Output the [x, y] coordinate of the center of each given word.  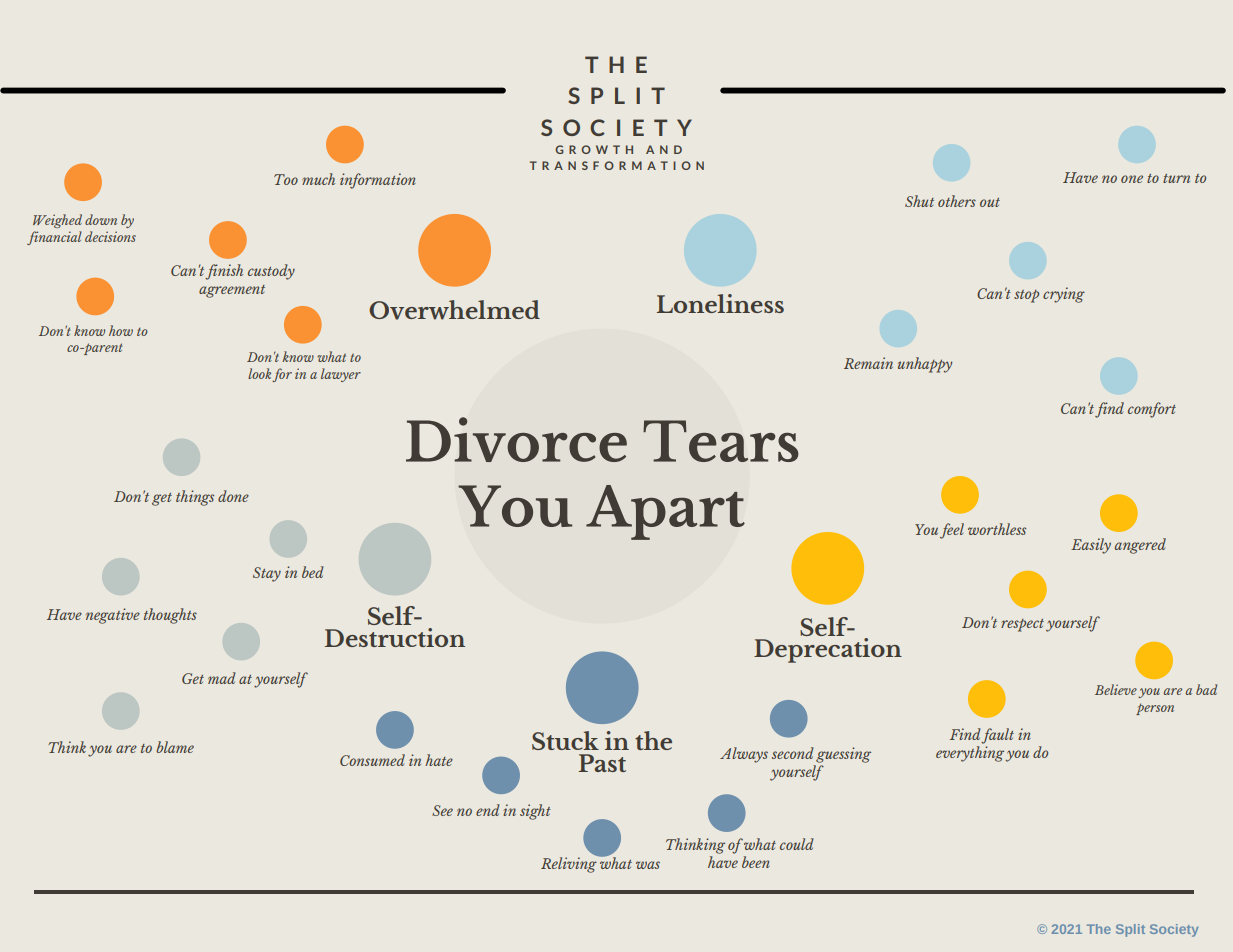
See [442, 810]
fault [997, 736]
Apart [665, 512]
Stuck [565, 740]
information [378, 181]
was [648, 865]
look [259, 373]
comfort [1152, 410]
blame [175, 747]
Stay [267, 574]
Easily [1091, 546]
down [101, 219]
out [990, 202]
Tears [721, 441]
